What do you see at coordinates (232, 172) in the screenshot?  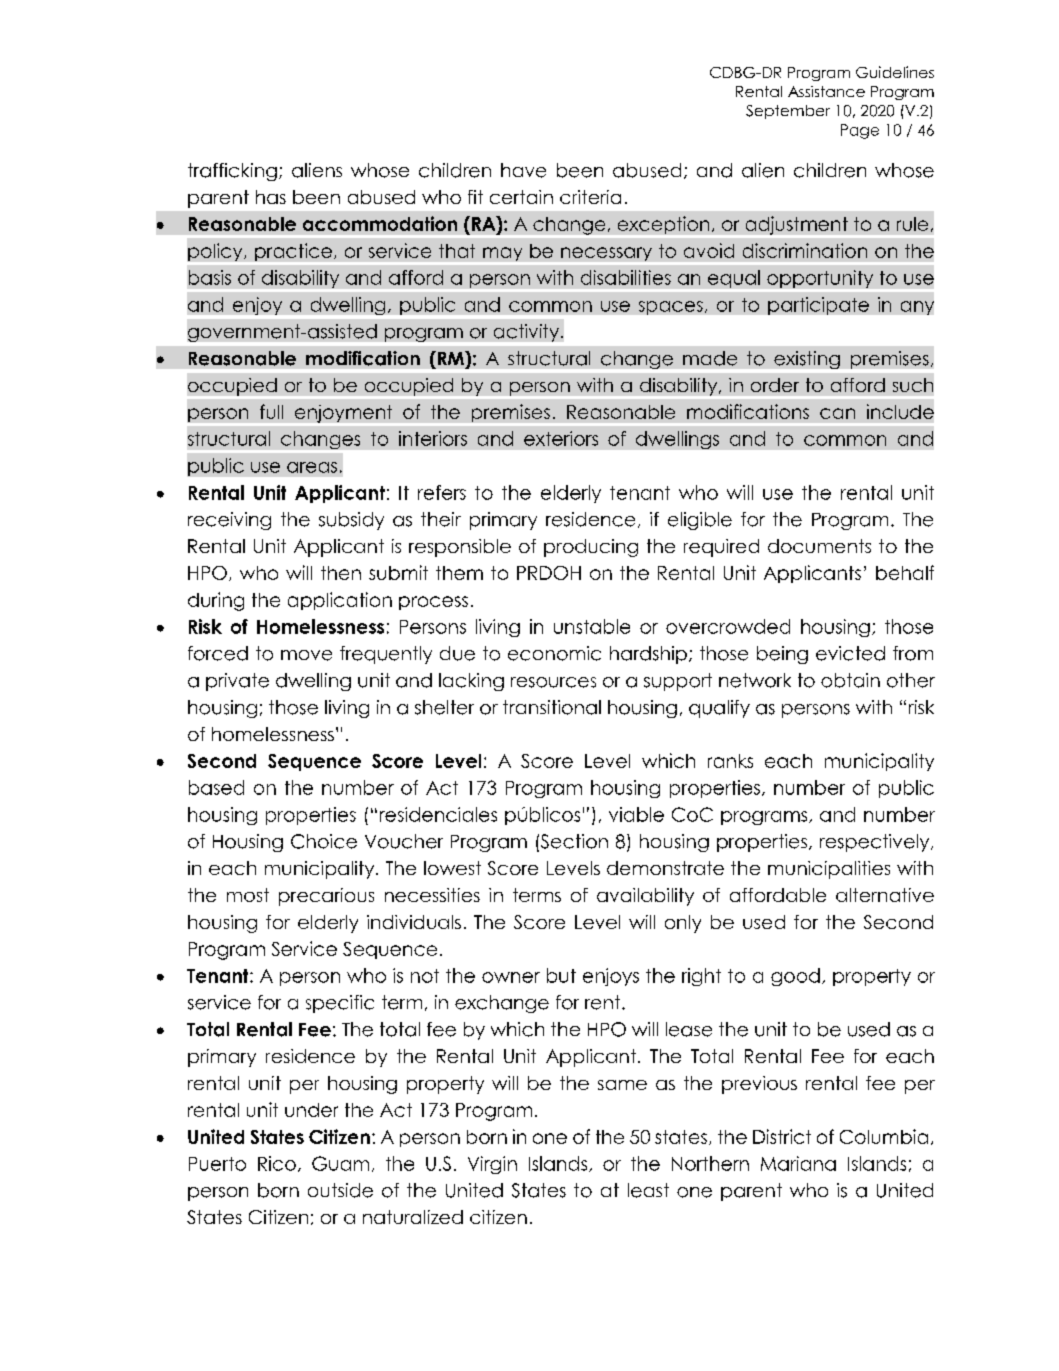 I see `trafficking` at bounding box center [232, 172].
